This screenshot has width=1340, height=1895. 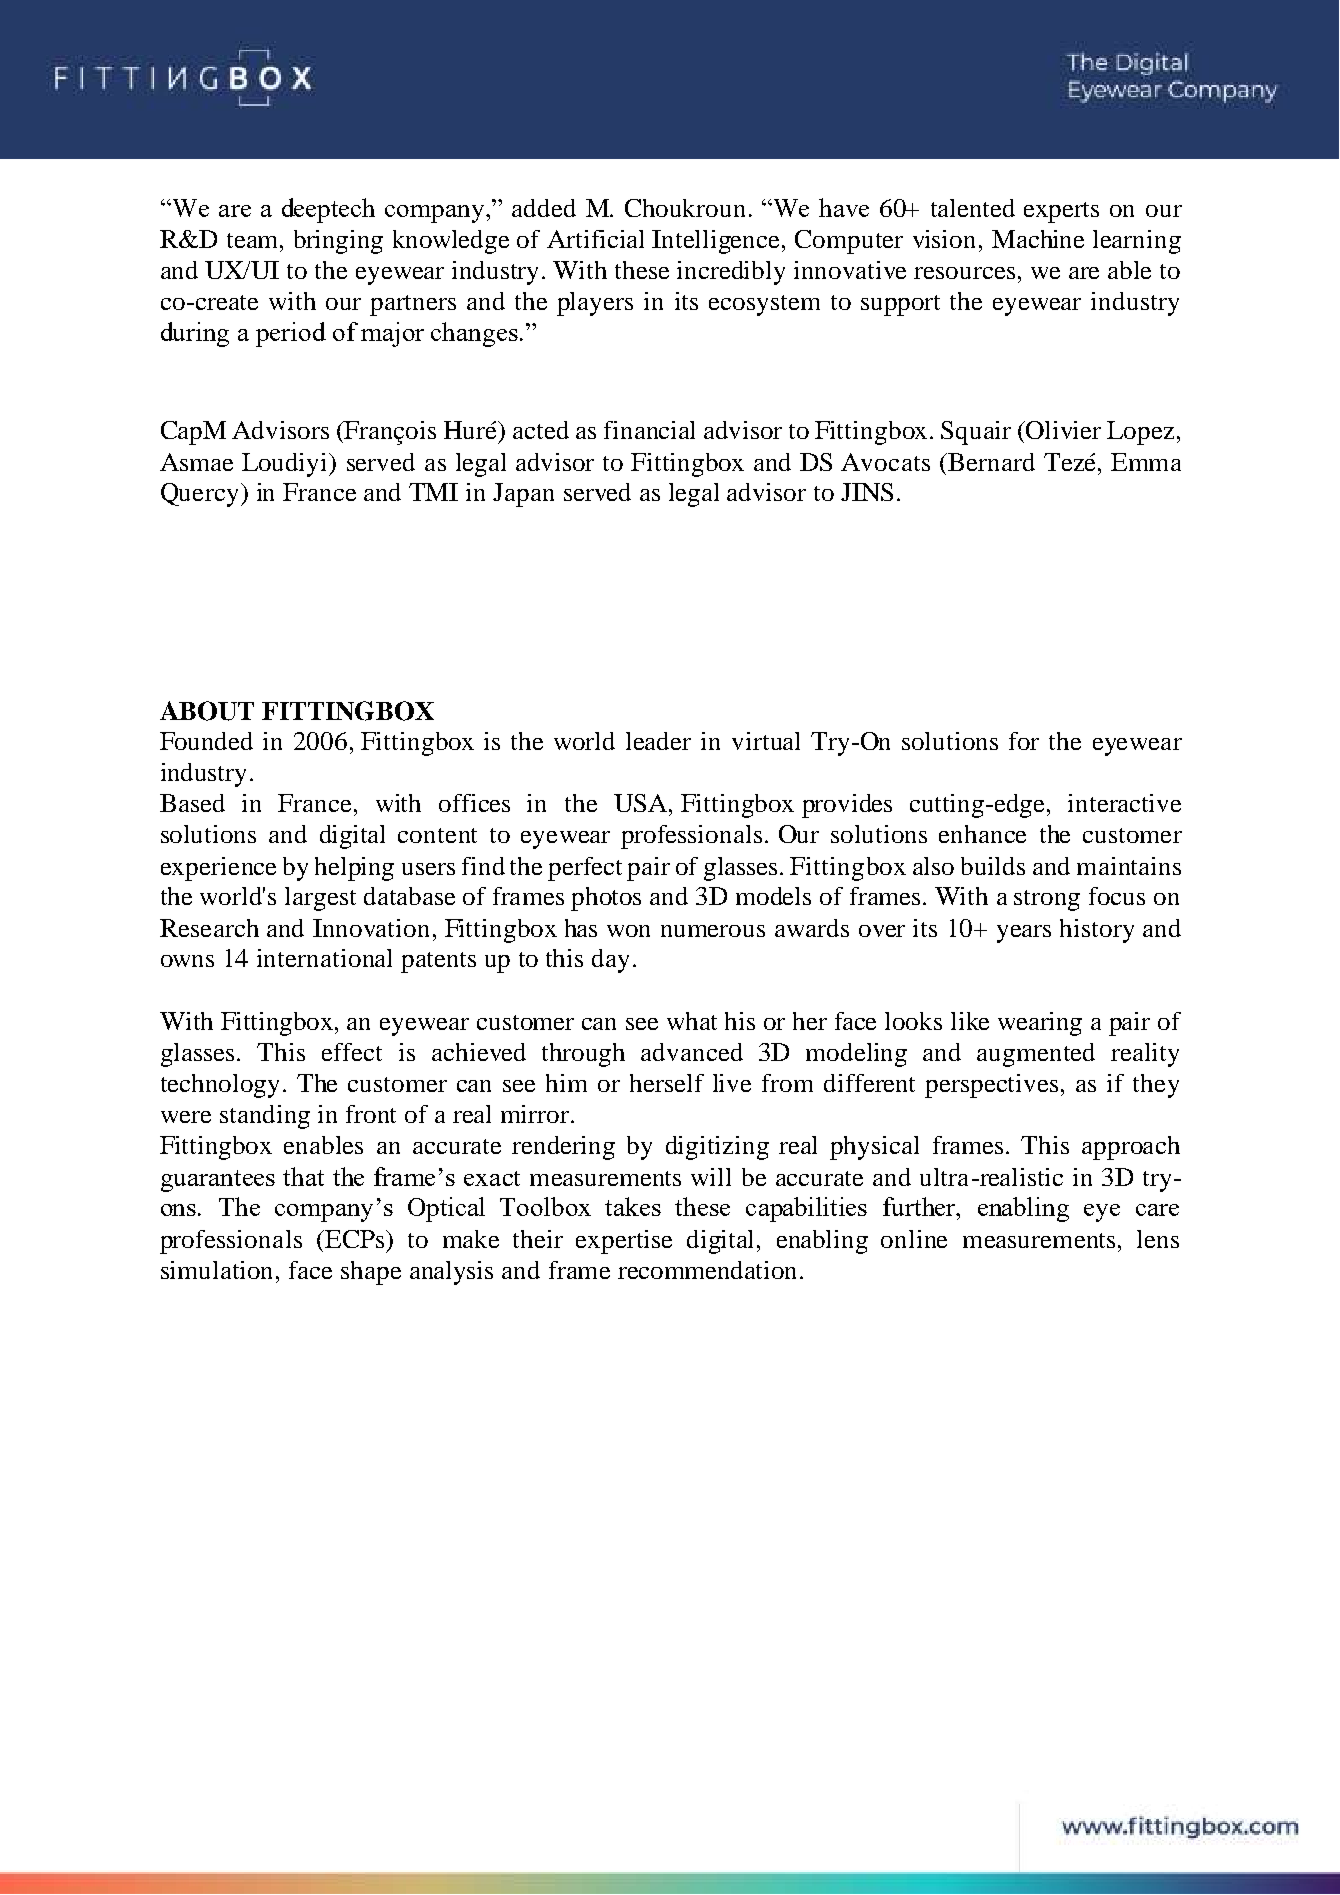 What do you see at coordinates (1158, 1239) in the screenshot?
I see `lens` at bounding box center [1158, 1239].
